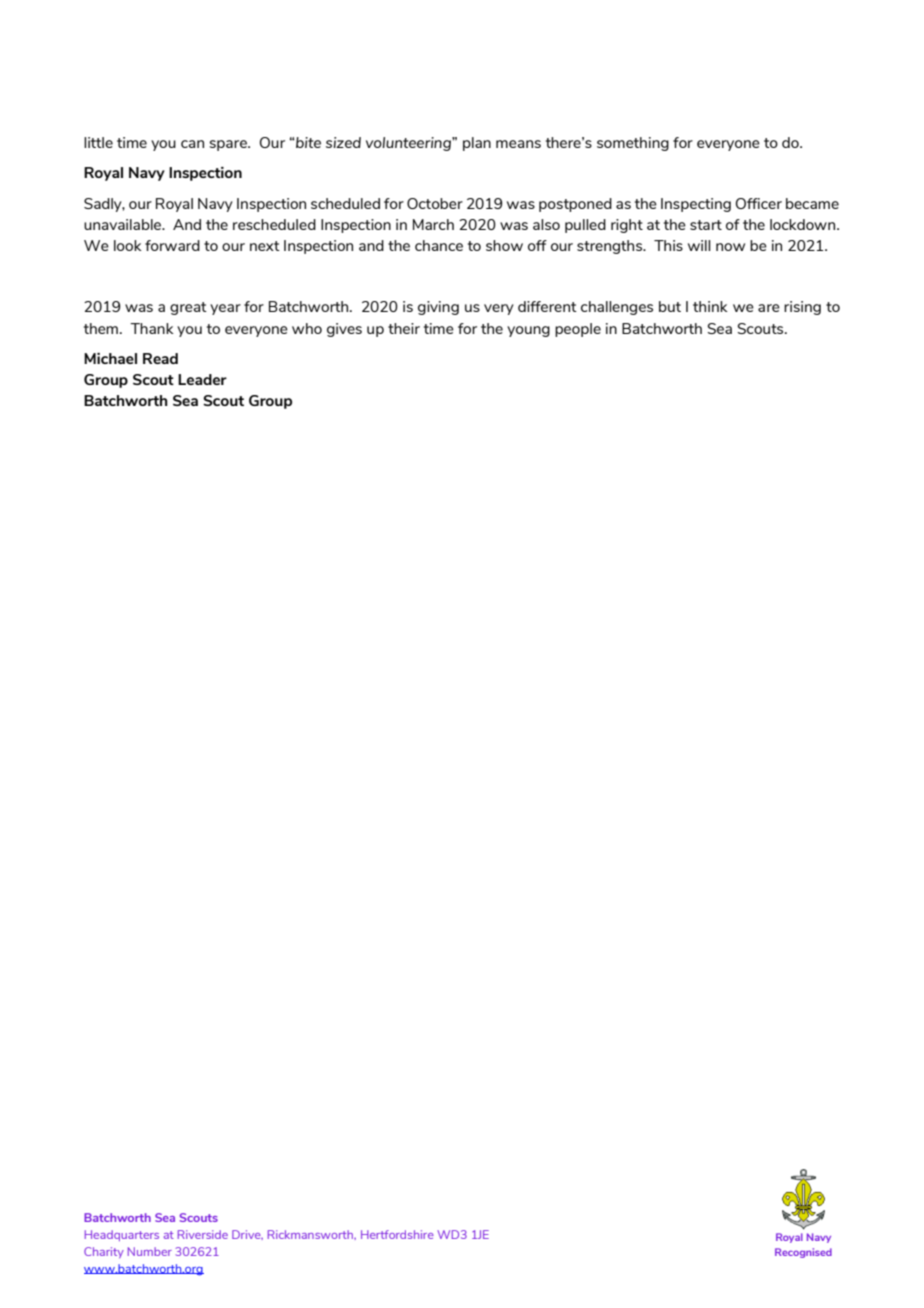 This image has height=1308, width=924. Describe the element at coordinates (192, 144) in the image. I see `can` at that location.
